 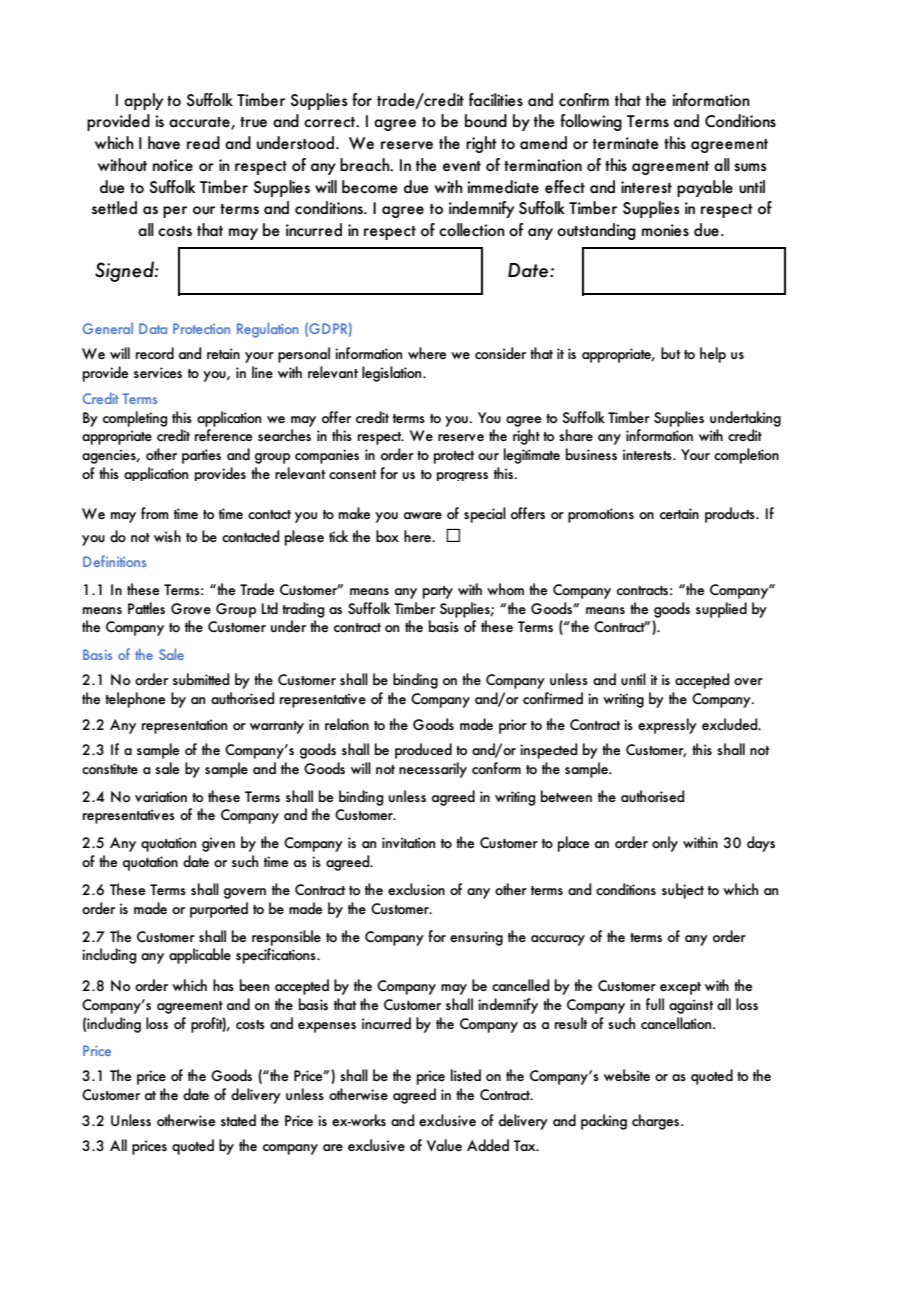 I want to click on event, so click(x=462, y=166).
